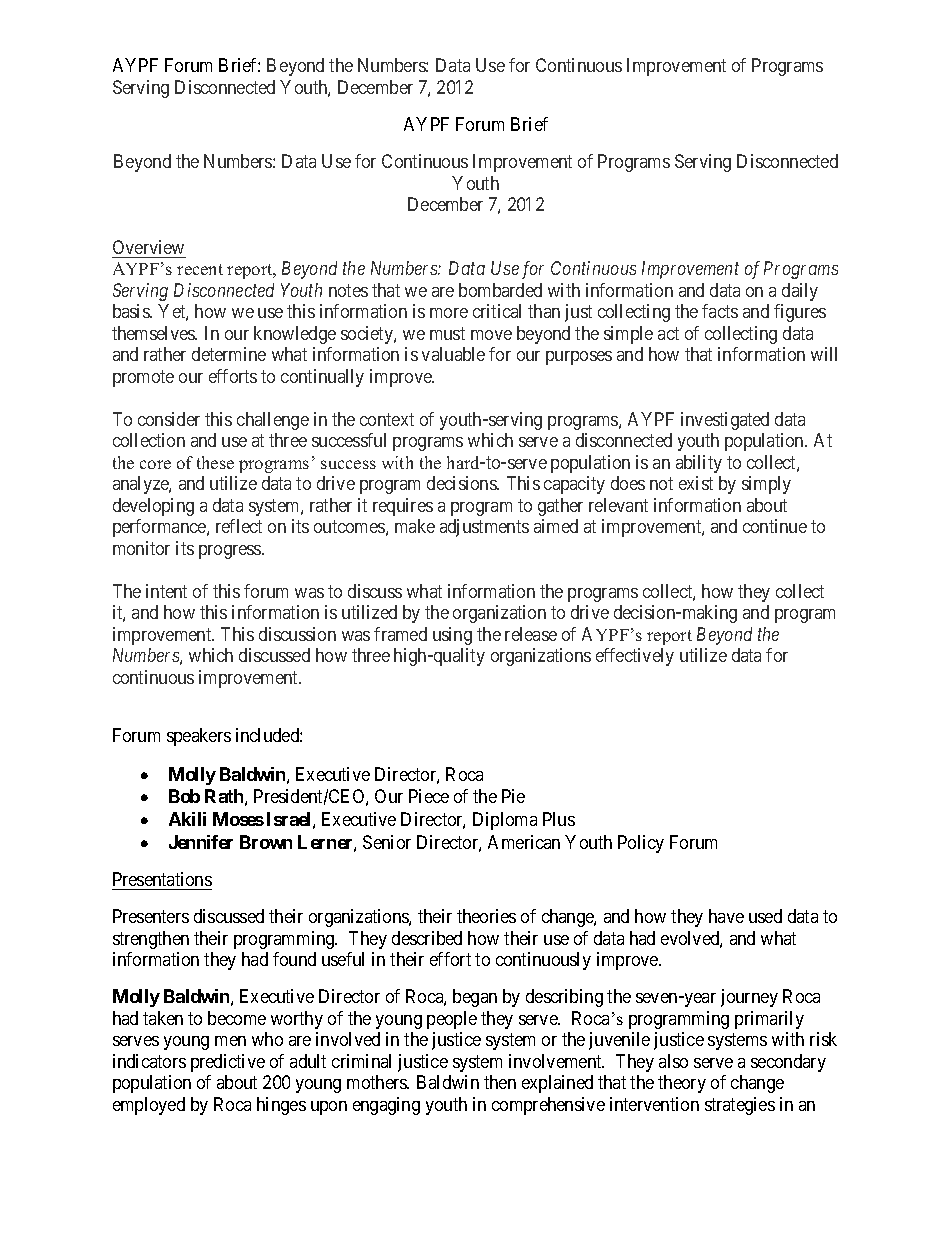  I want to click on facts, so click(720, 311).
